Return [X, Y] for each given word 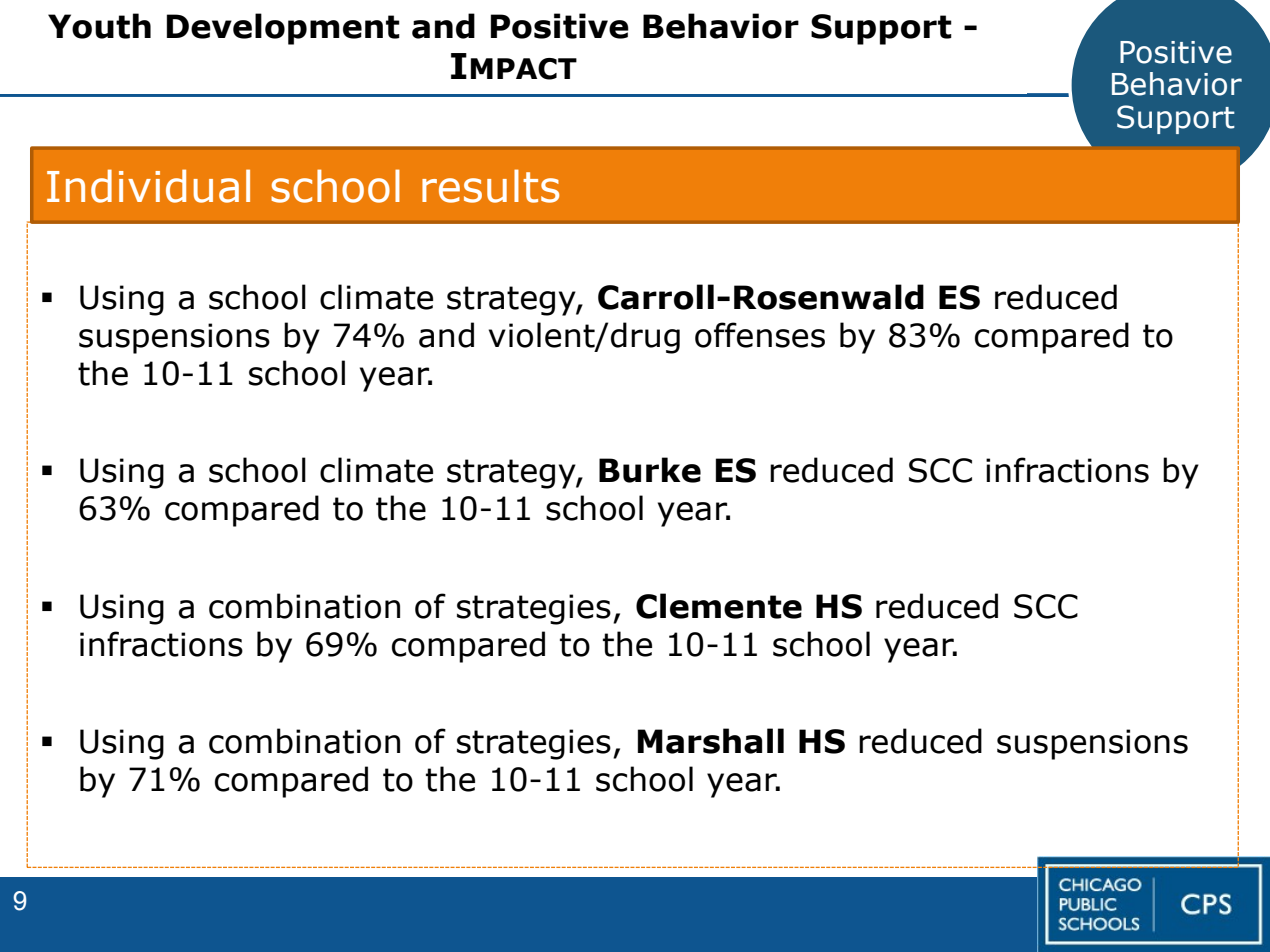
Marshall [711, 741]
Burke [650, 470]
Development [283, 29]
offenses [760, 335]
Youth [99, 26]
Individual [148, 186]
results [490, 186]
